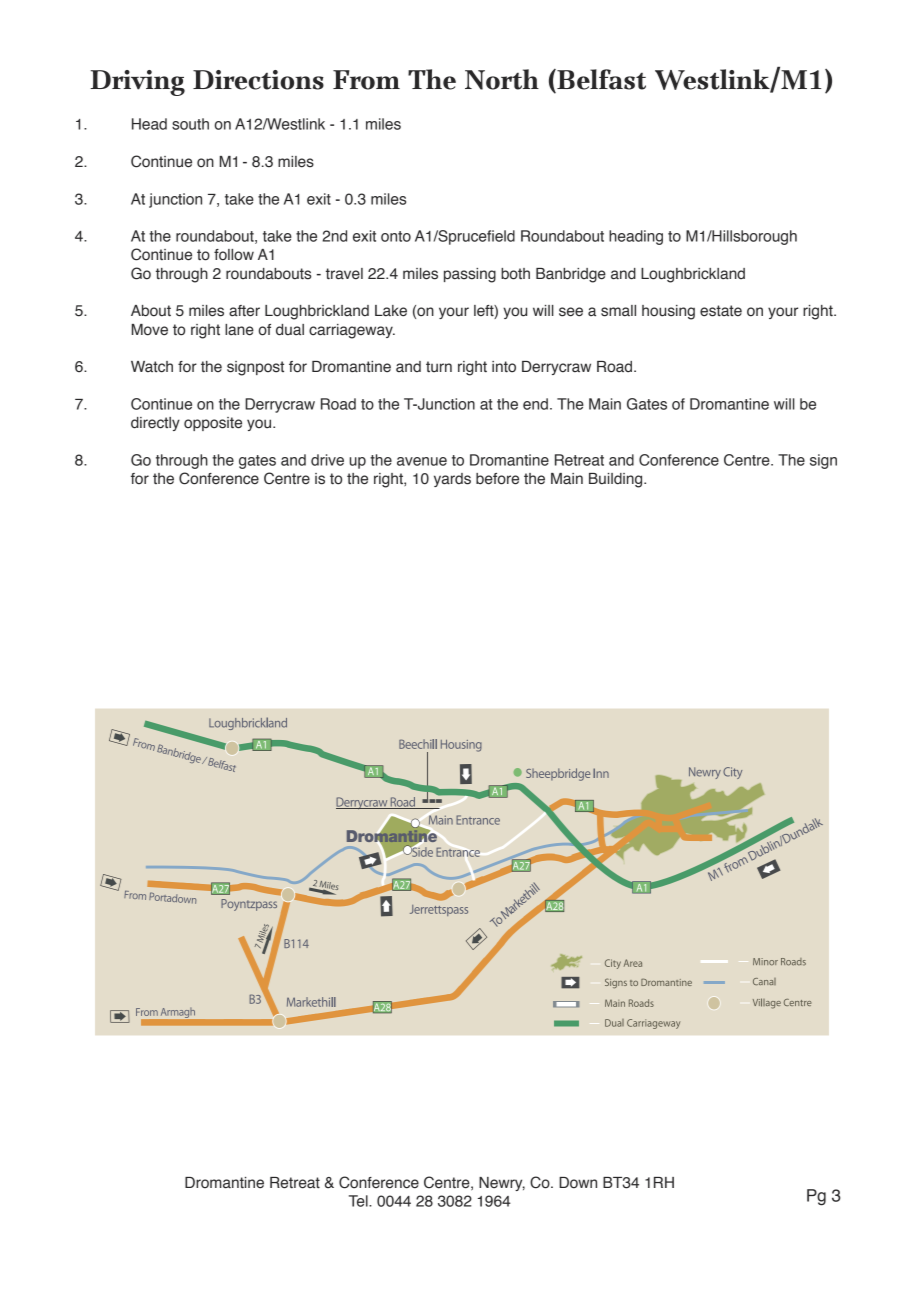  Describe the element at coordinates (190, 124) in the image. I see `south` at that location.
